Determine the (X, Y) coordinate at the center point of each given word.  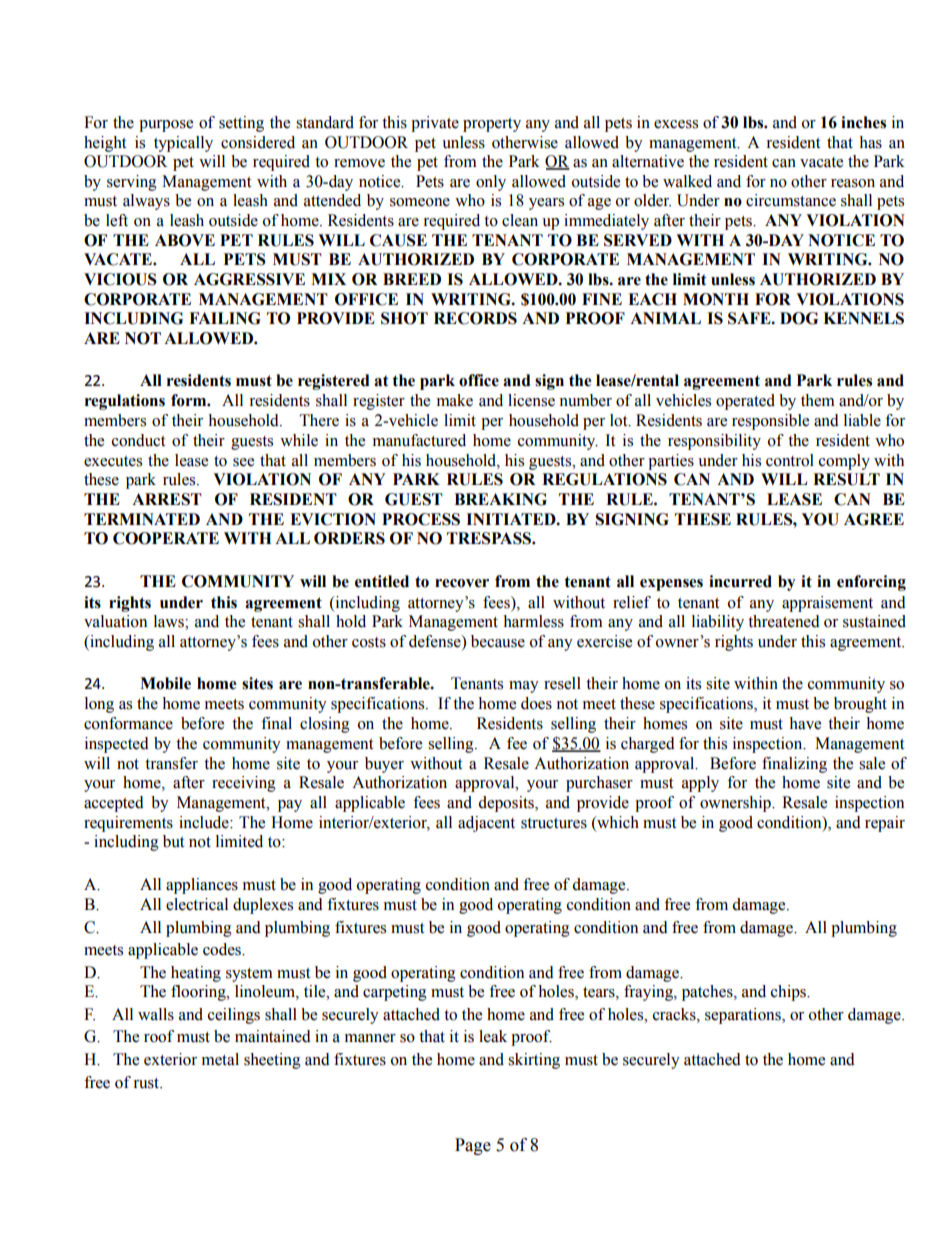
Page (473, 1146)
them (818, 400)
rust (147, 1083)
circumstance (791, 200)
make (455, 400)
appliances (202, 886)
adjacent (486, 824)
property (492, 125)
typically (183, 144)
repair (885, 824)
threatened (784, 621)
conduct (138, 440)
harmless (533, 621)
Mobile (165, 683)
